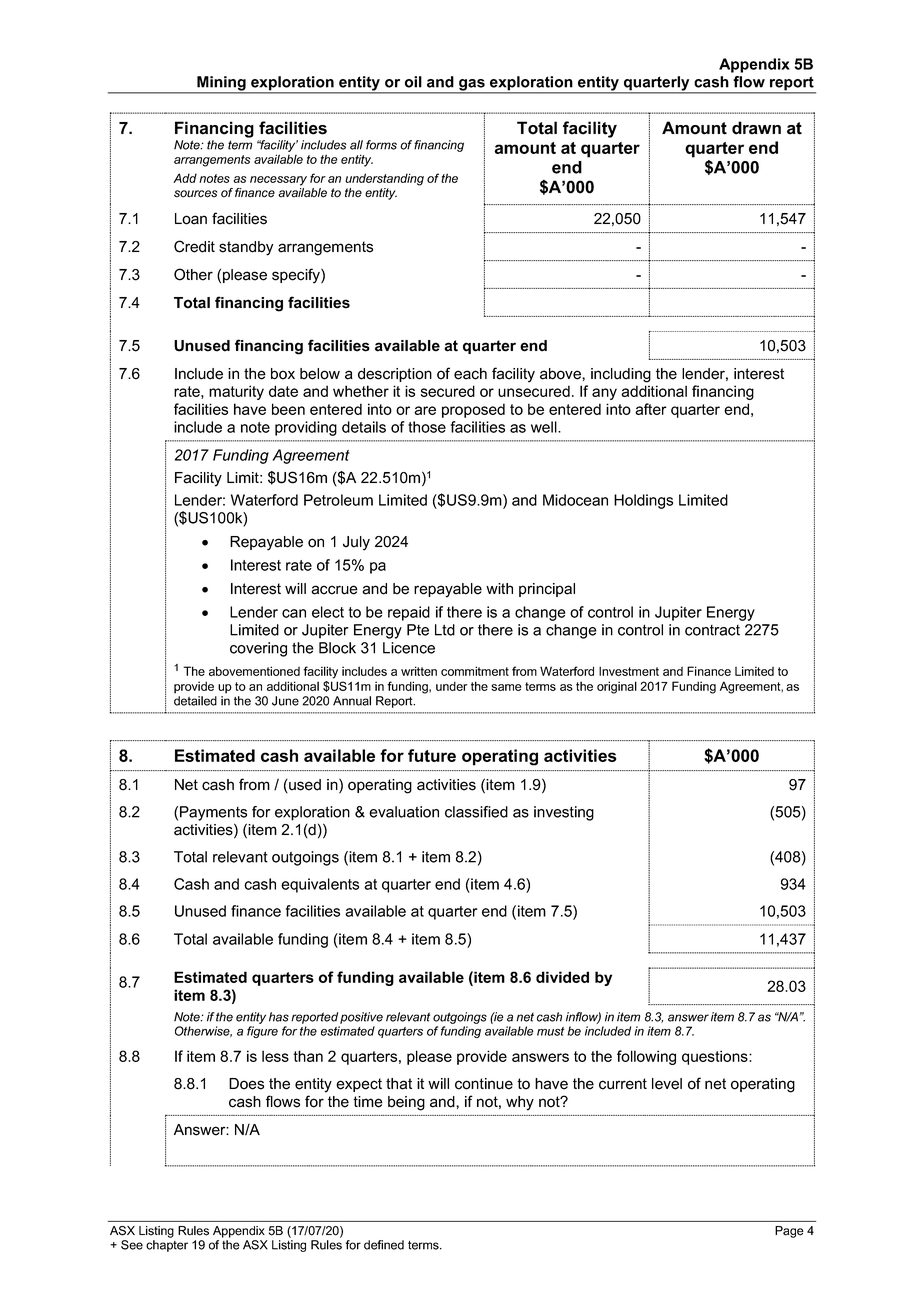 The height and width of the page is (1307, 924). What do you see at coordinates (756, 128) in the page?
I see `drawn` at bounding box center [756, 128].
